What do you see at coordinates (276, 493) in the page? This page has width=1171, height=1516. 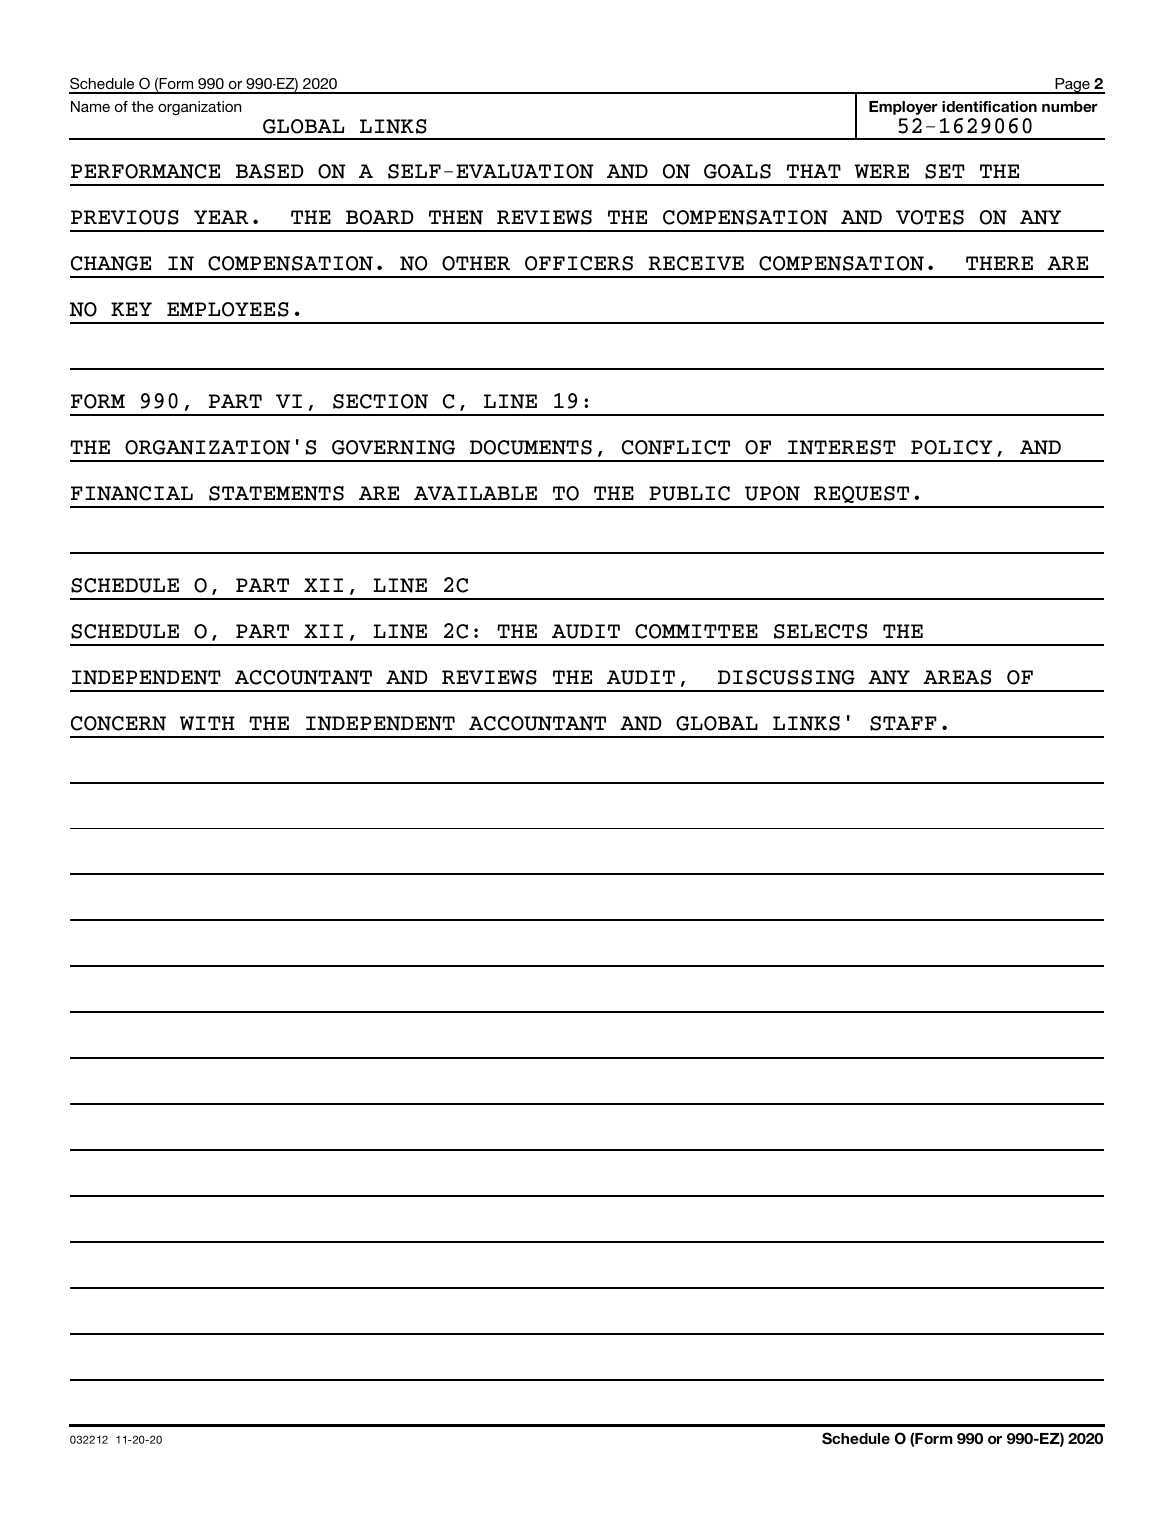 I see `STATEMENTS` at bounding box center [276, 493].
